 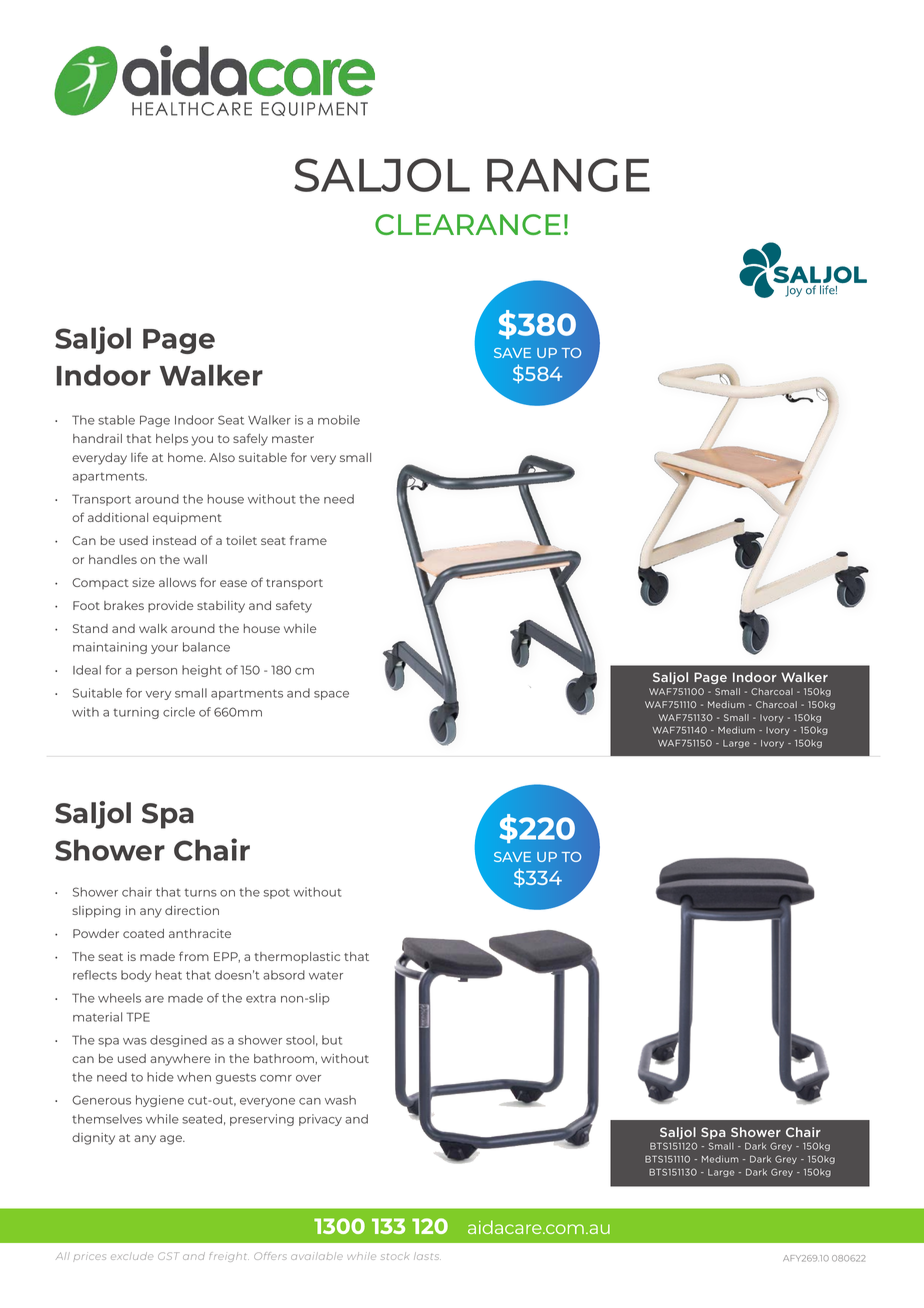 What do you see at coordinates (331, 695) in the screenshot?
I see `space` at bounding box center [331, 695].
